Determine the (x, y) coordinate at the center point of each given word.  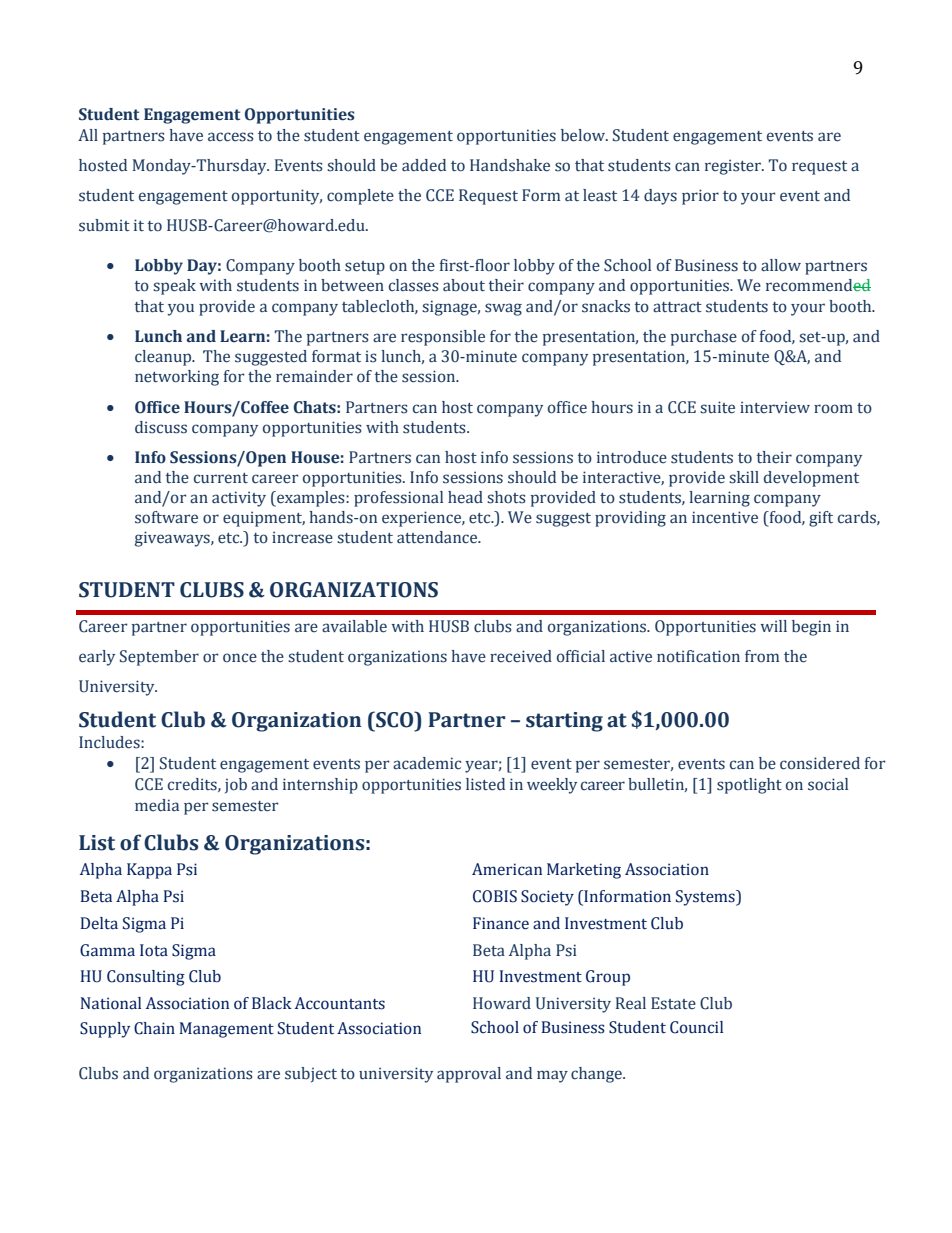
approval (469, 1075)
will (773, 626)
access (231, 137)
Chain (154, 1028)
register (734, 167)
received (521, 656)
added (424, 165)
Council (696, 1027)
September (159, 658)
